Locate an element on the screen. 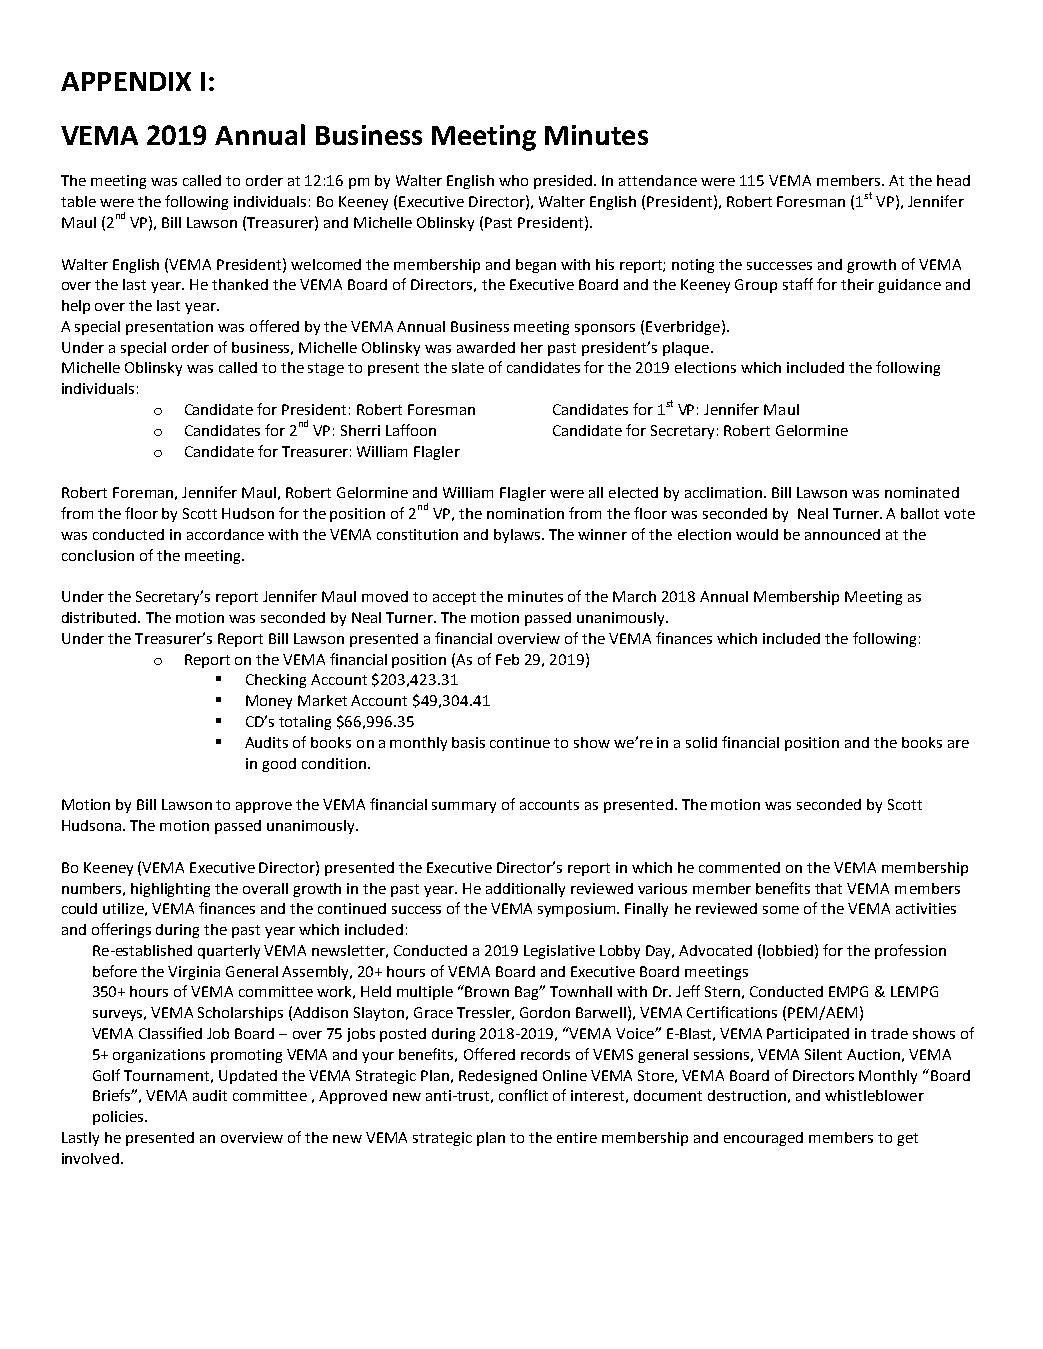 The height and width of the screenshot is (1349, 1043). whistleblower is located at coordinates (874, 1095).
